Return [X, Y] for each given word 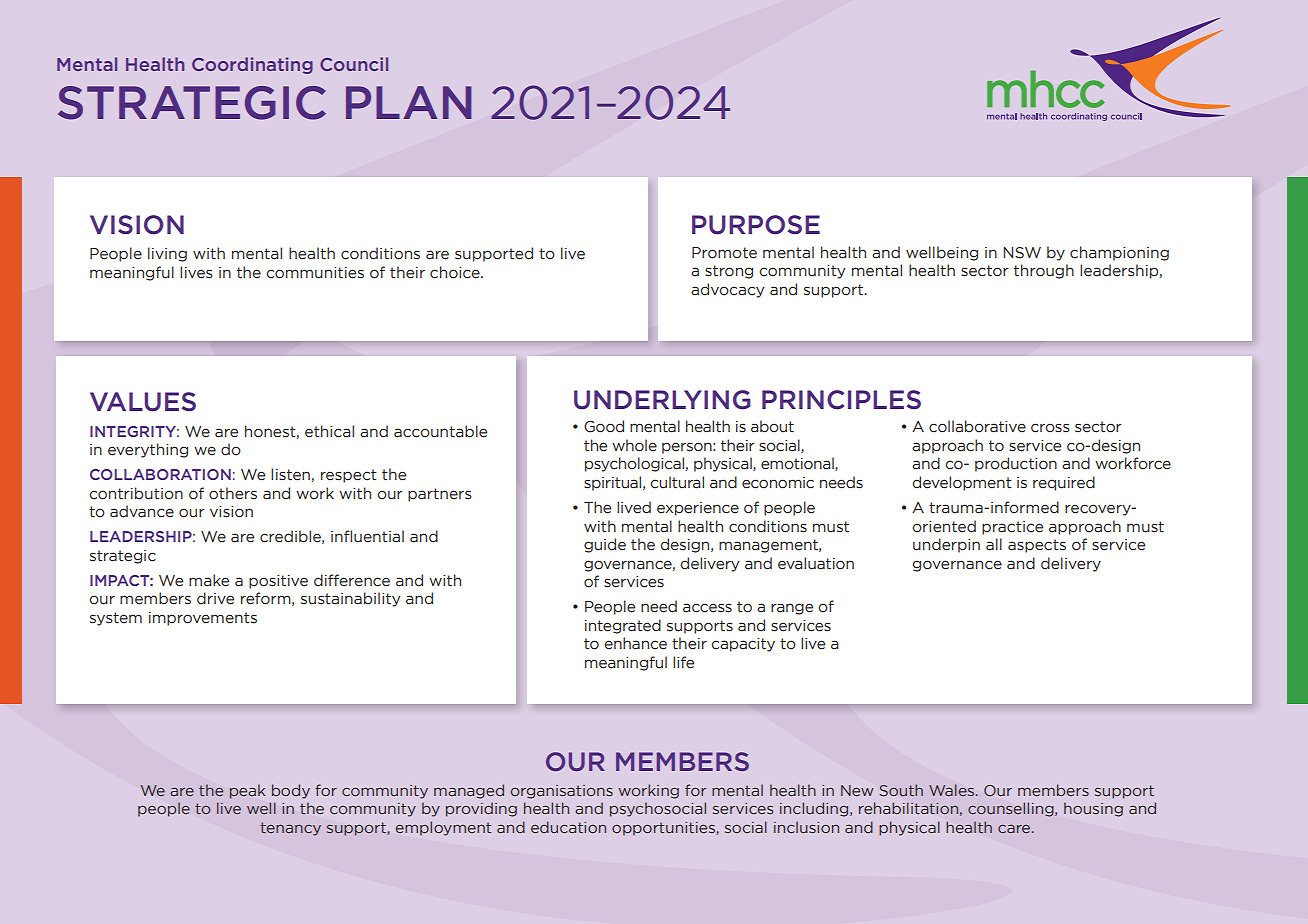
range [792, 609]
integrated [623, 626]
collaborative [977, 426]
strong [729, 272]
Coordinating [252, 65]
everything [148, 450]
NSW [1022, 253]
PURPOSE [756, 225]
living [167, 254]
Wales [953, 790]
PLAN [409, 102]
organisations [562, 792]
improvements [203, 619]
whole [634, 445]
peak [247, 791]
